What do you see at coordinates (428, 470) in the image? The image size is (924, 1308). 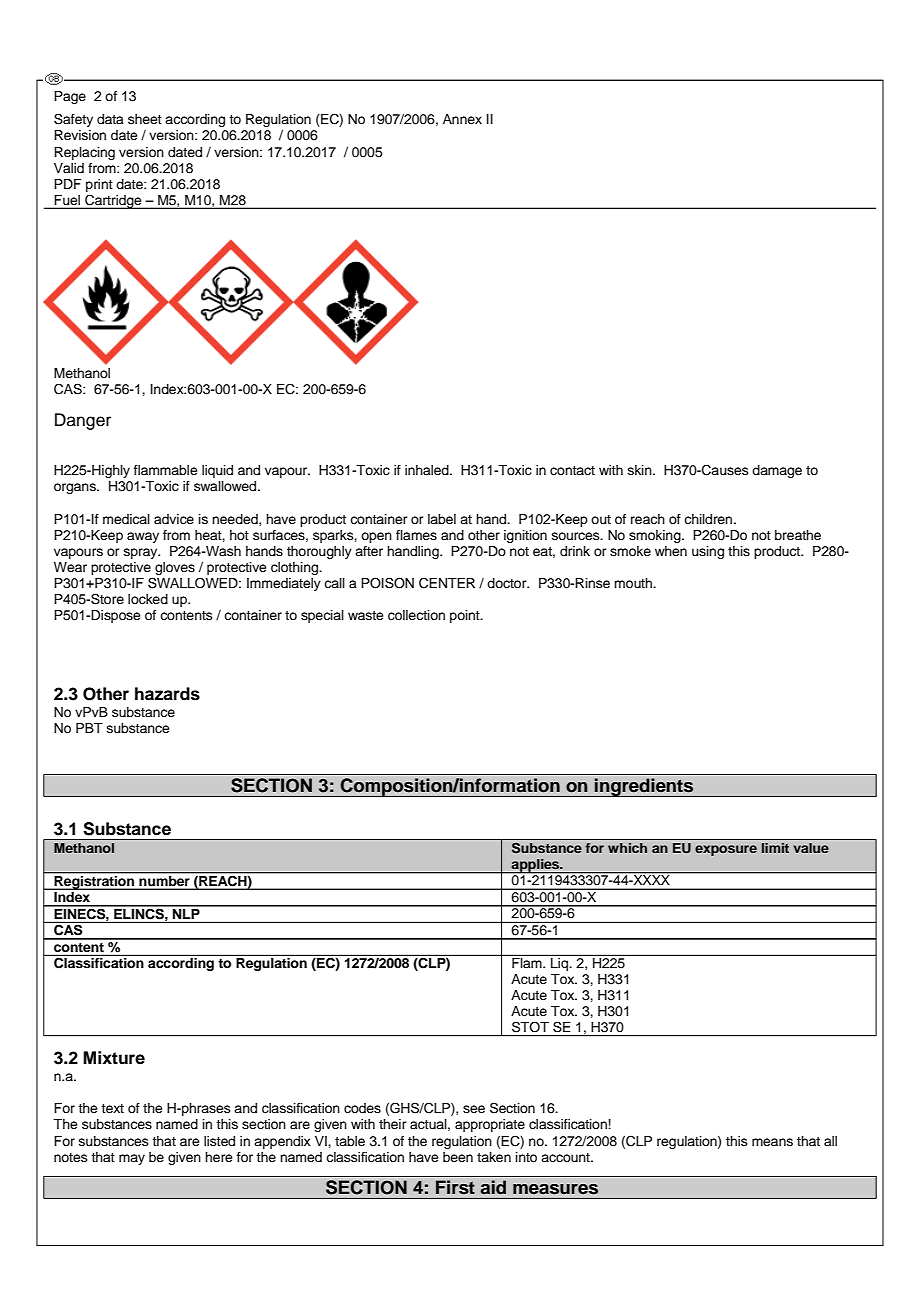 I see `inhaled` at bounding box center [428, 470].
